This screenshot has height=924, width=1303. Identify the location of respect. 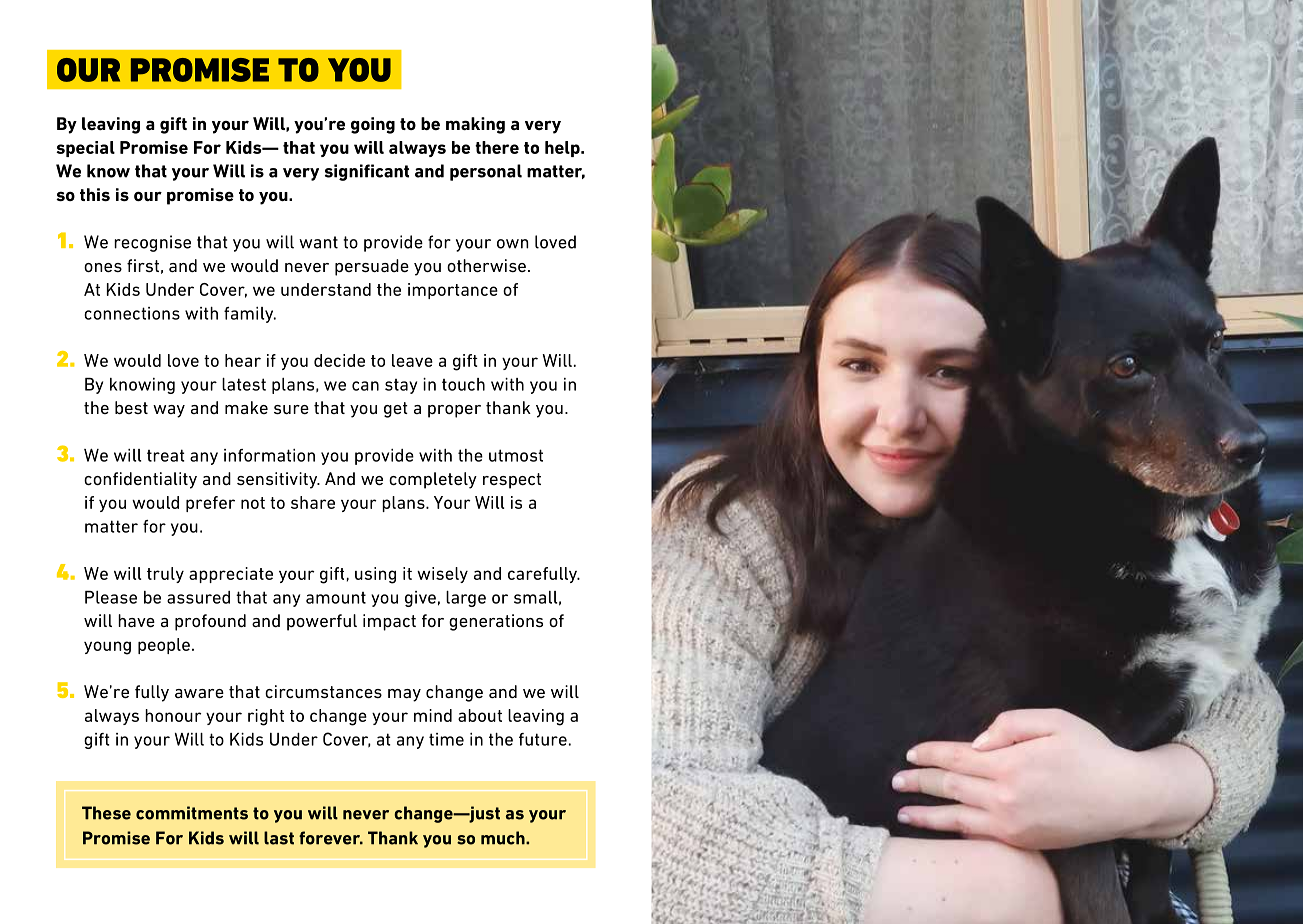
(512, 481).
